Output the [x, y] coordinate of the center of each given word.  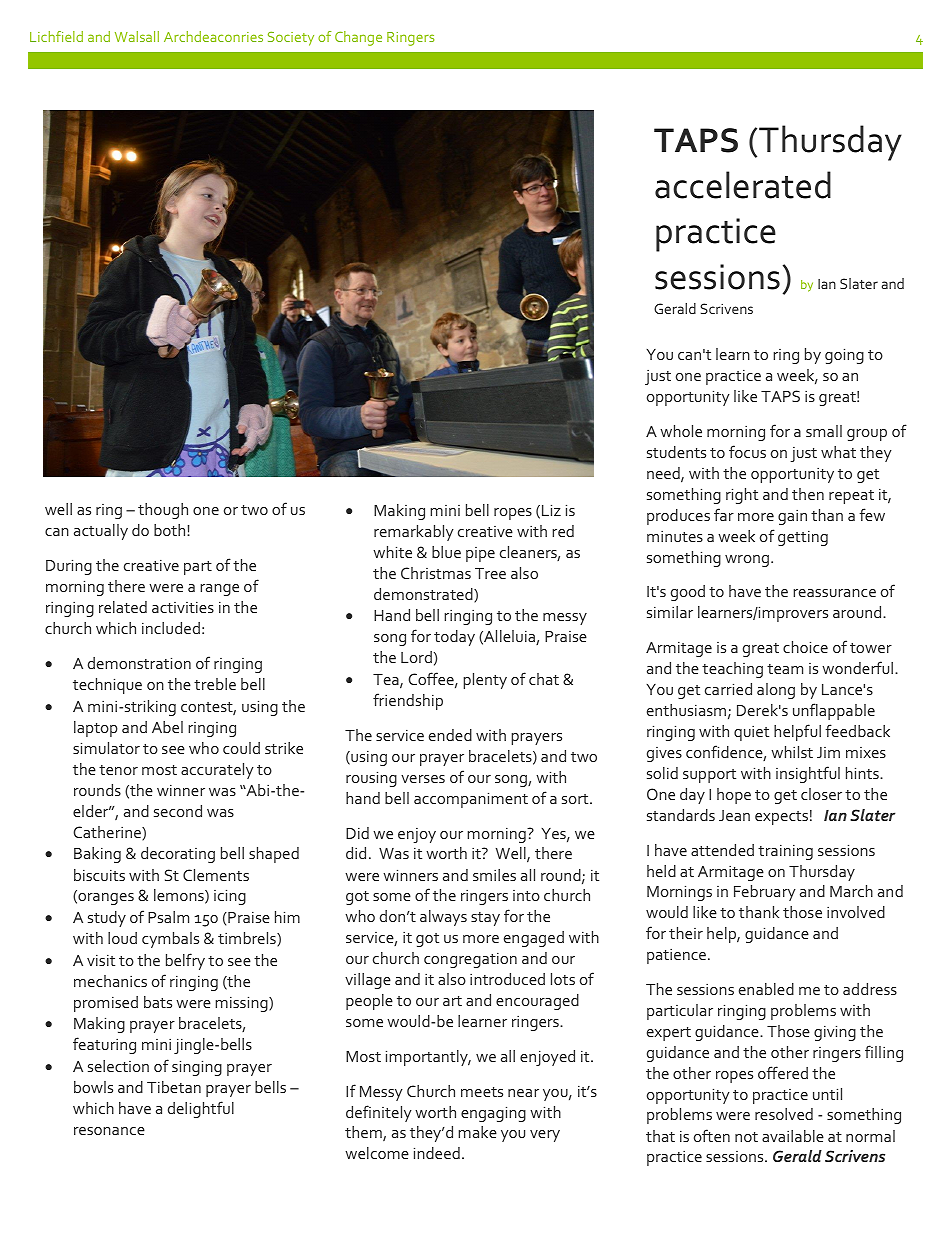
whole [681, 431]
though [163, 511]
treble [215, 684]
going [844, 356]
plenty [485, 681]
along [776, 691]
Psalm [168, 917]
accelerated [743, 185]
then [808, 494]
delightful [201, 1109]
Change [358, 38]
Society [291, 39]
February [765, 893]
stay [485, 919]
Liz [551, 510]
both [171, 530]
